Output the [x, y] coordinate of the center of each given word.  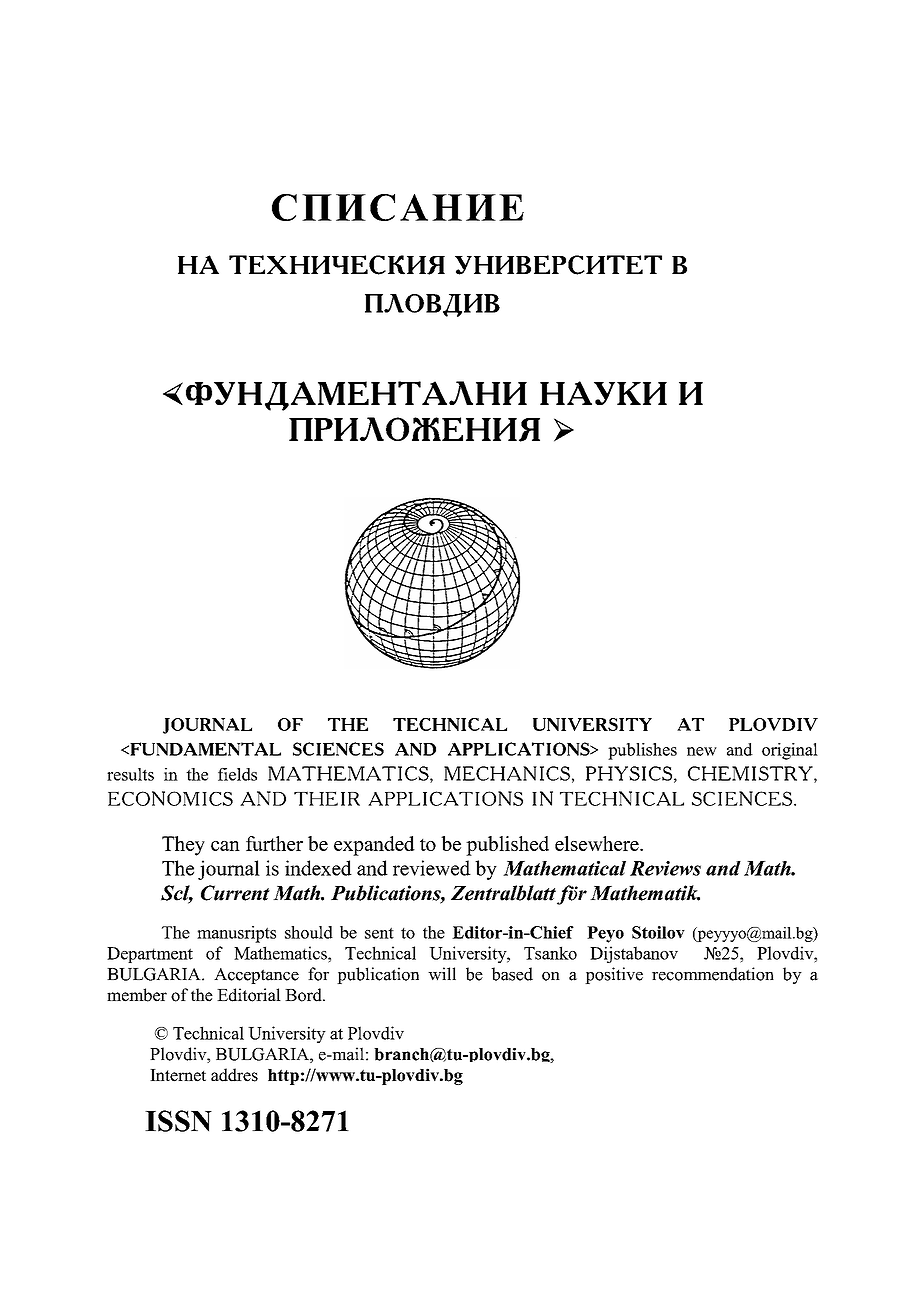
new [702, 751]
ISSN [178, 1121]
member [137, 995]
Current [235, 893]
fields [237, 774]
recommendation [713, 974]
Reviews [665, 868]
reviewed [432, 868]
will [442, 974]
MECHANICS [507, 773]
